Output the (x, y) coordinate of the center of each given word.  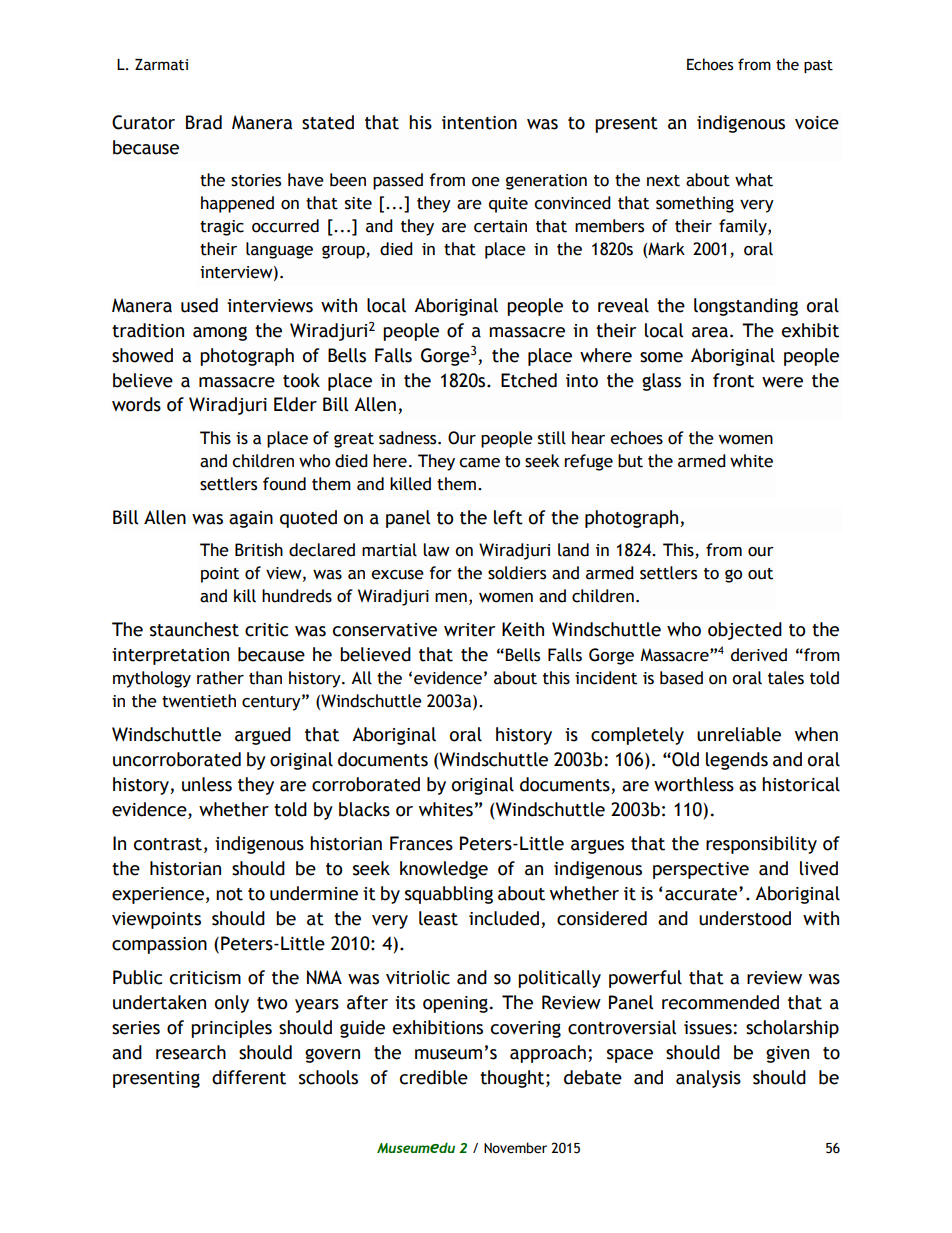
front (733, 380)
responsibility (761, 845)
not (229, 894)
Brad (204, 122)
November (515, 1148)
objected (745, 631)
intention (479, 123)
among (220, 333)
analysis (708, 1079)
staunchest (194, 629)
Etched (529, 380)
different (249, 1077)
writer (469, 630)
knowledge (444, 870)
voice (817, 123)
